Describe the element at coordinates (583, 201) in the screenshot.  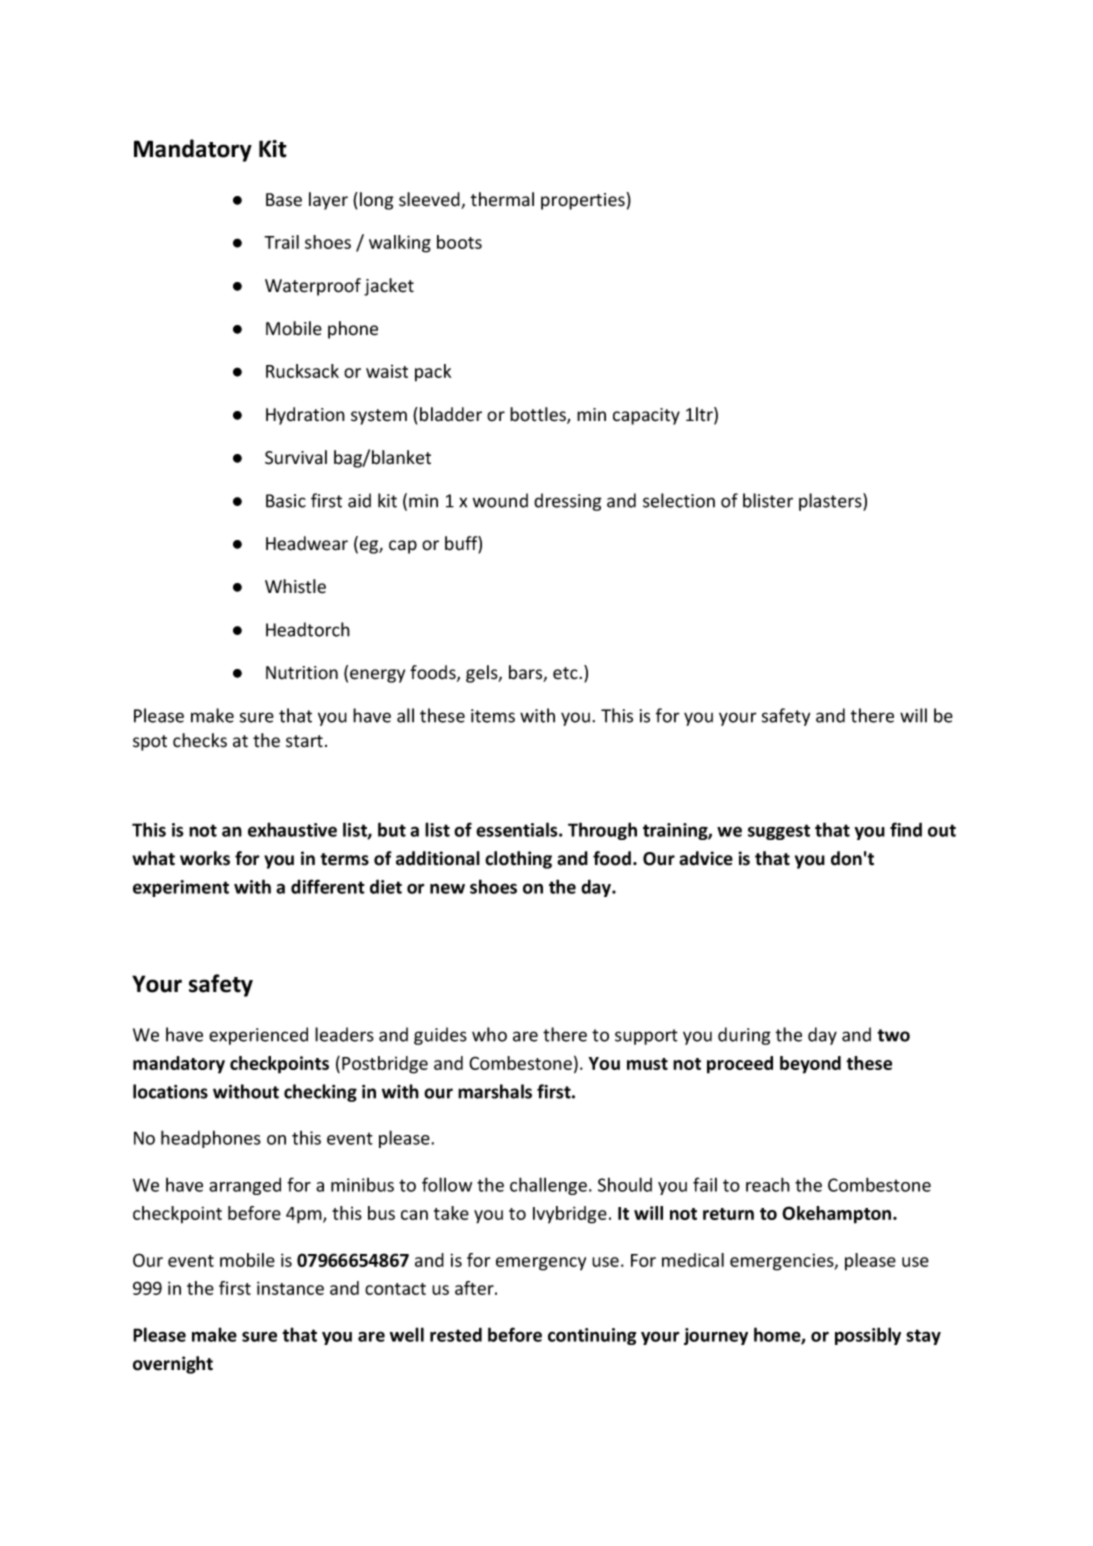
I see `properties` at that location.
